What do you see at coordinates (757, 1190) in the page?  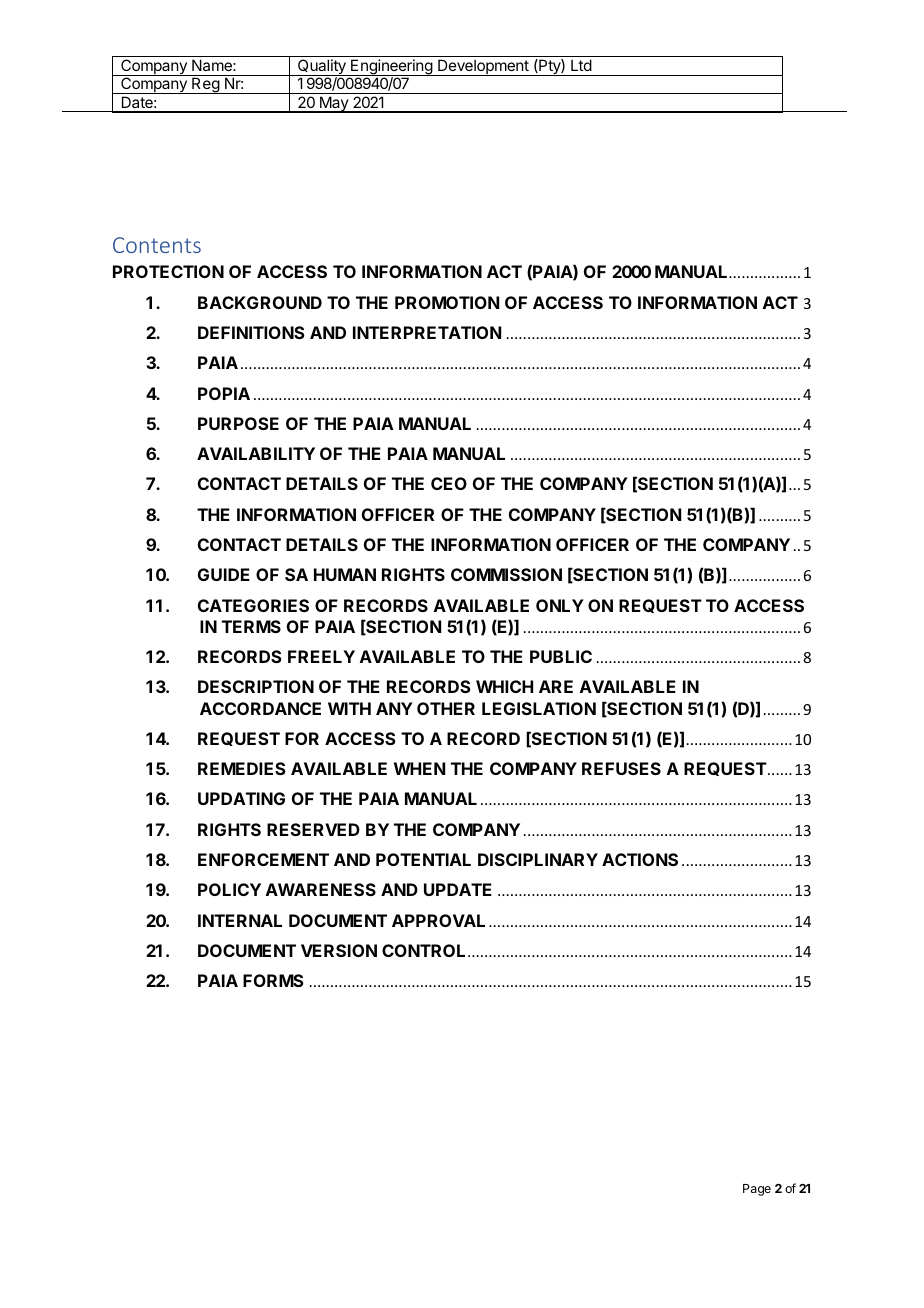 I see `Page` at bounding box center [757, 1190].
